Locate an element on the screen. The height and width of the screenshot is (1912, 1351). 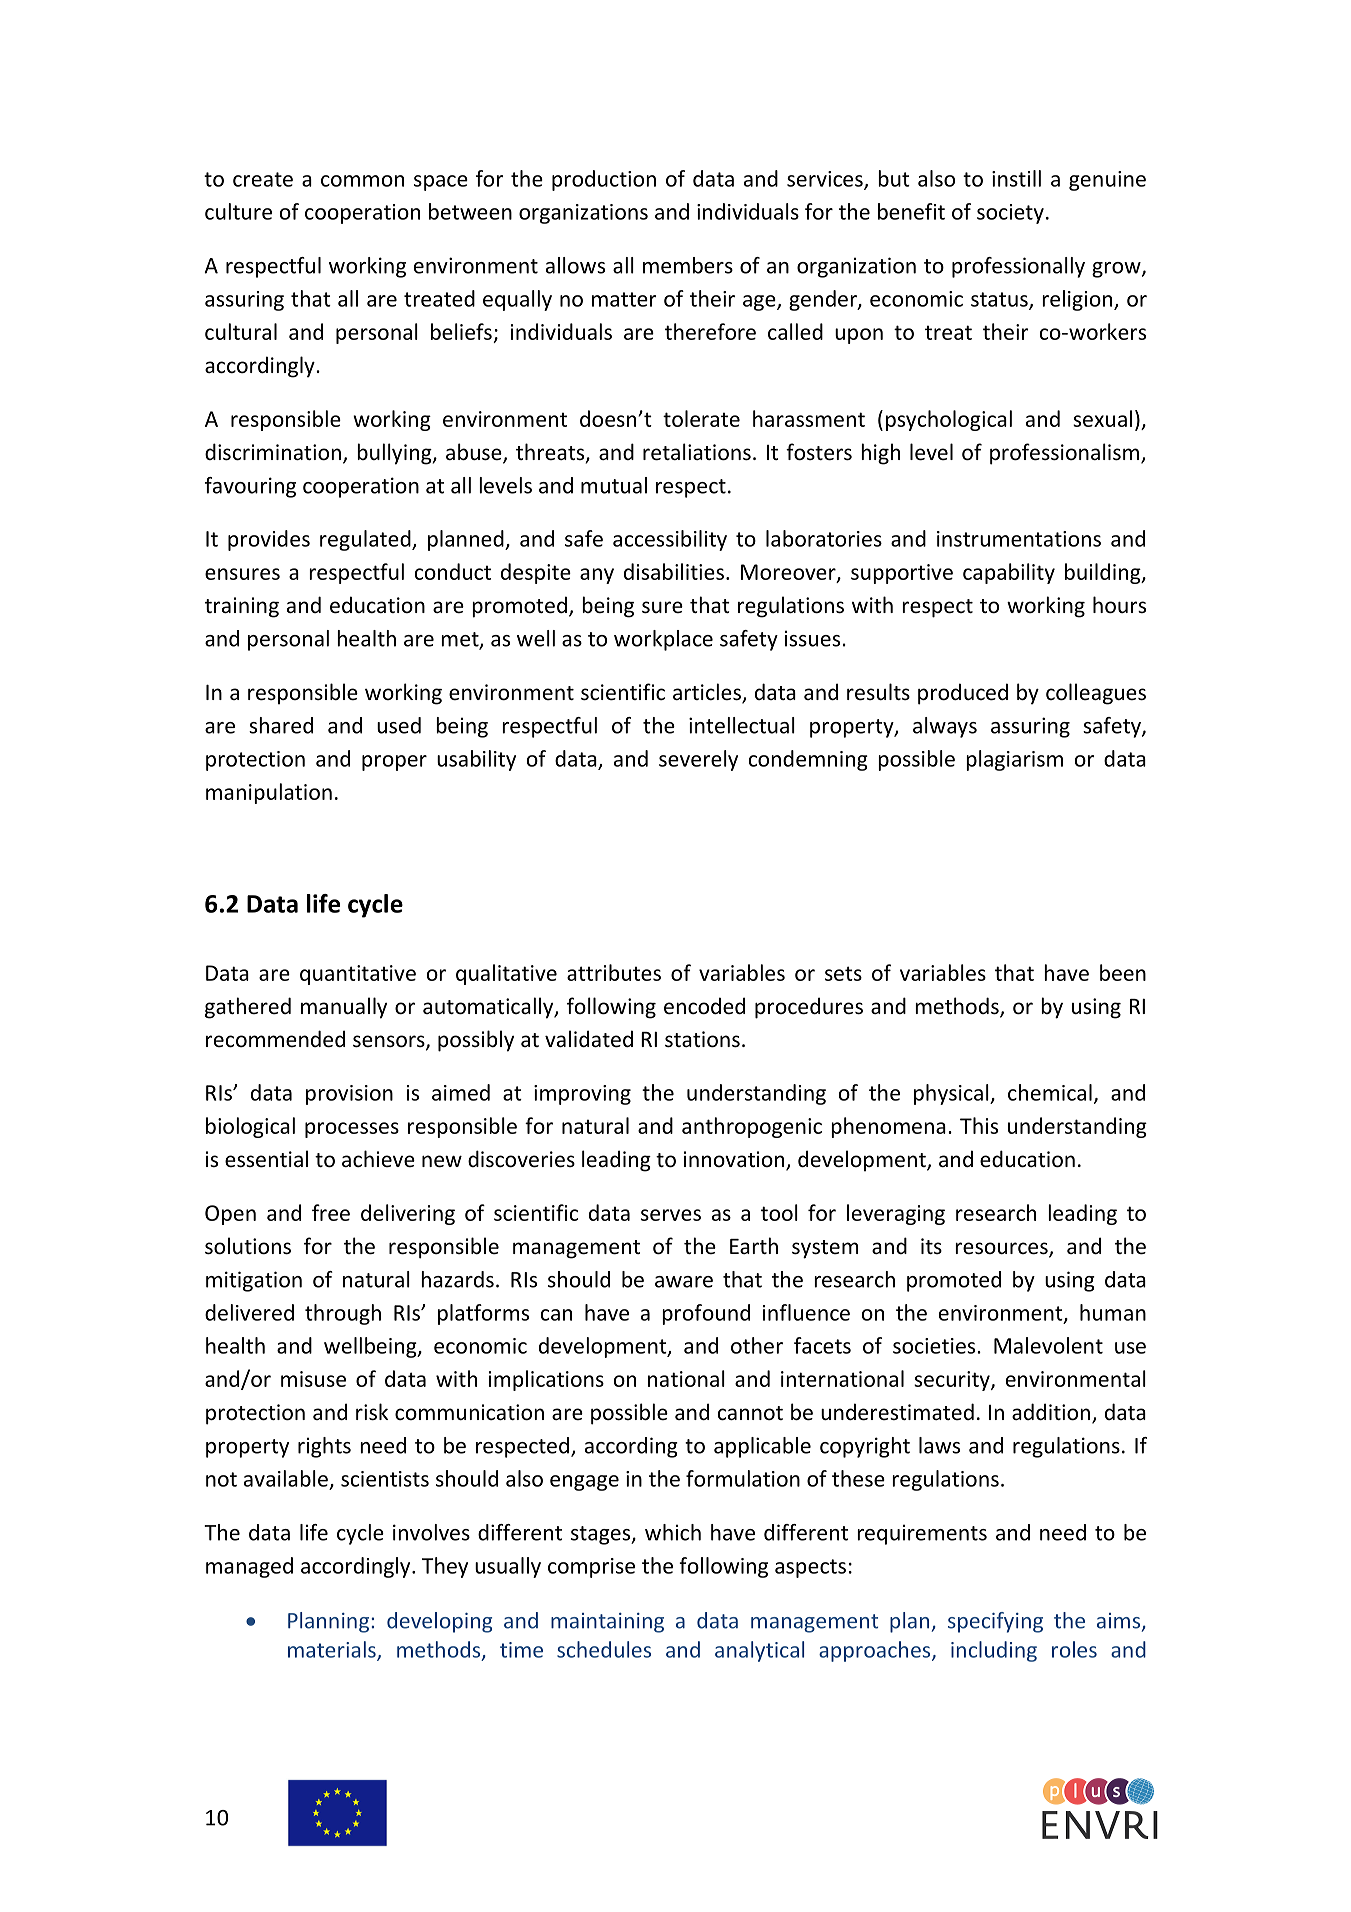
society is located at coordinates (1010, 214).
